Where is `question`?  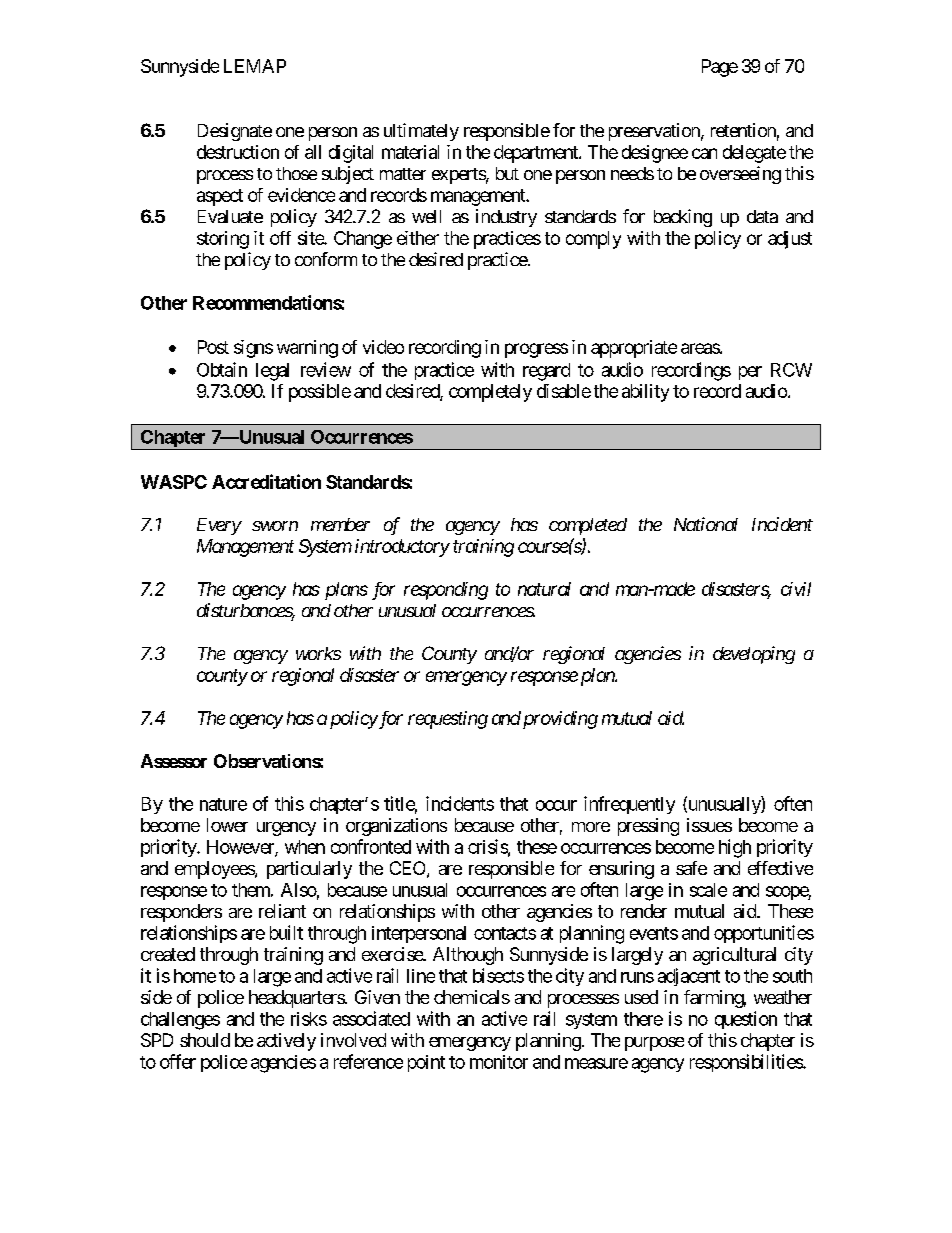
question is located at coordinates (746, 1020).
